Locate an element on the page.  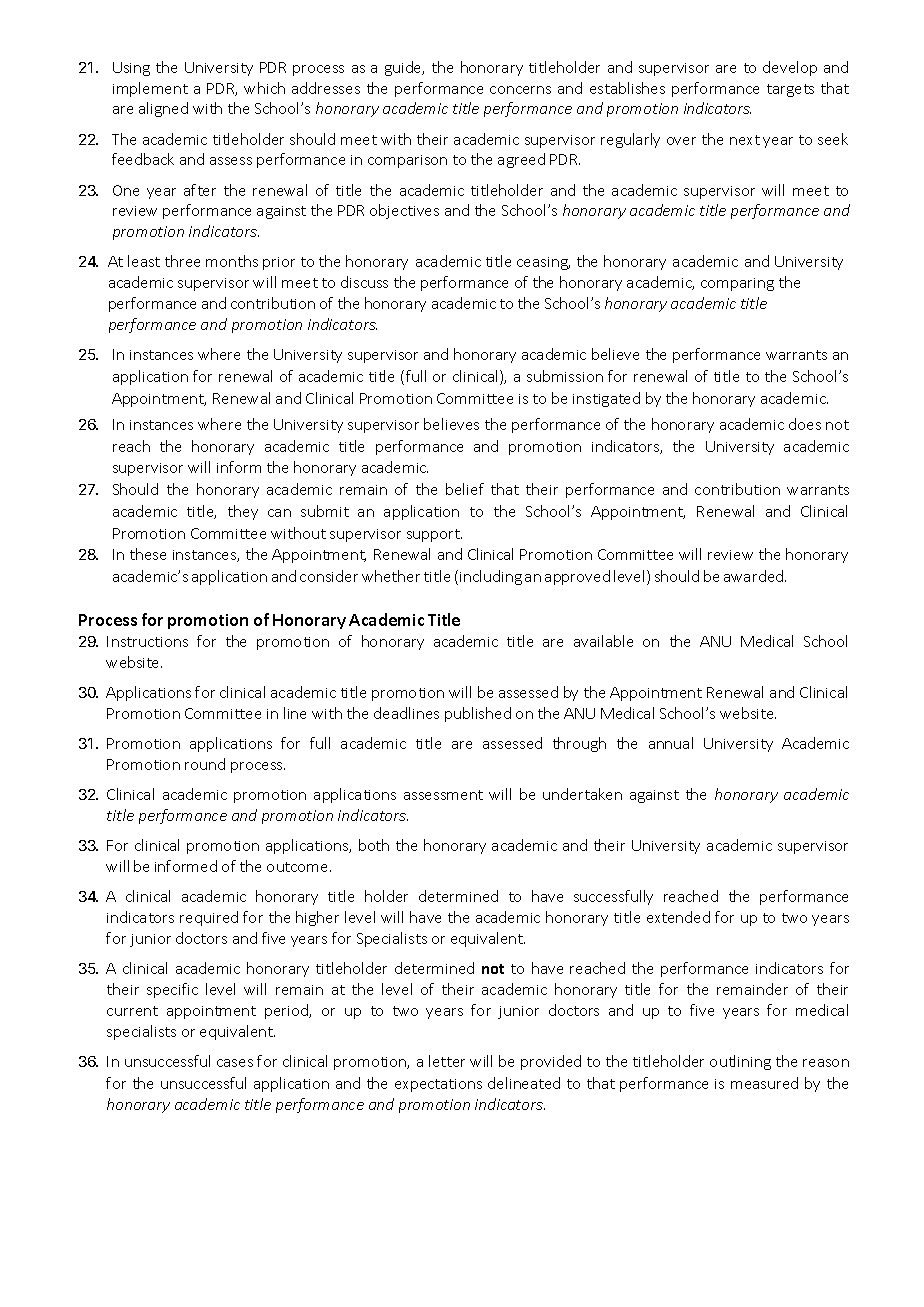
aligned is located at coordinates (163, 109).
